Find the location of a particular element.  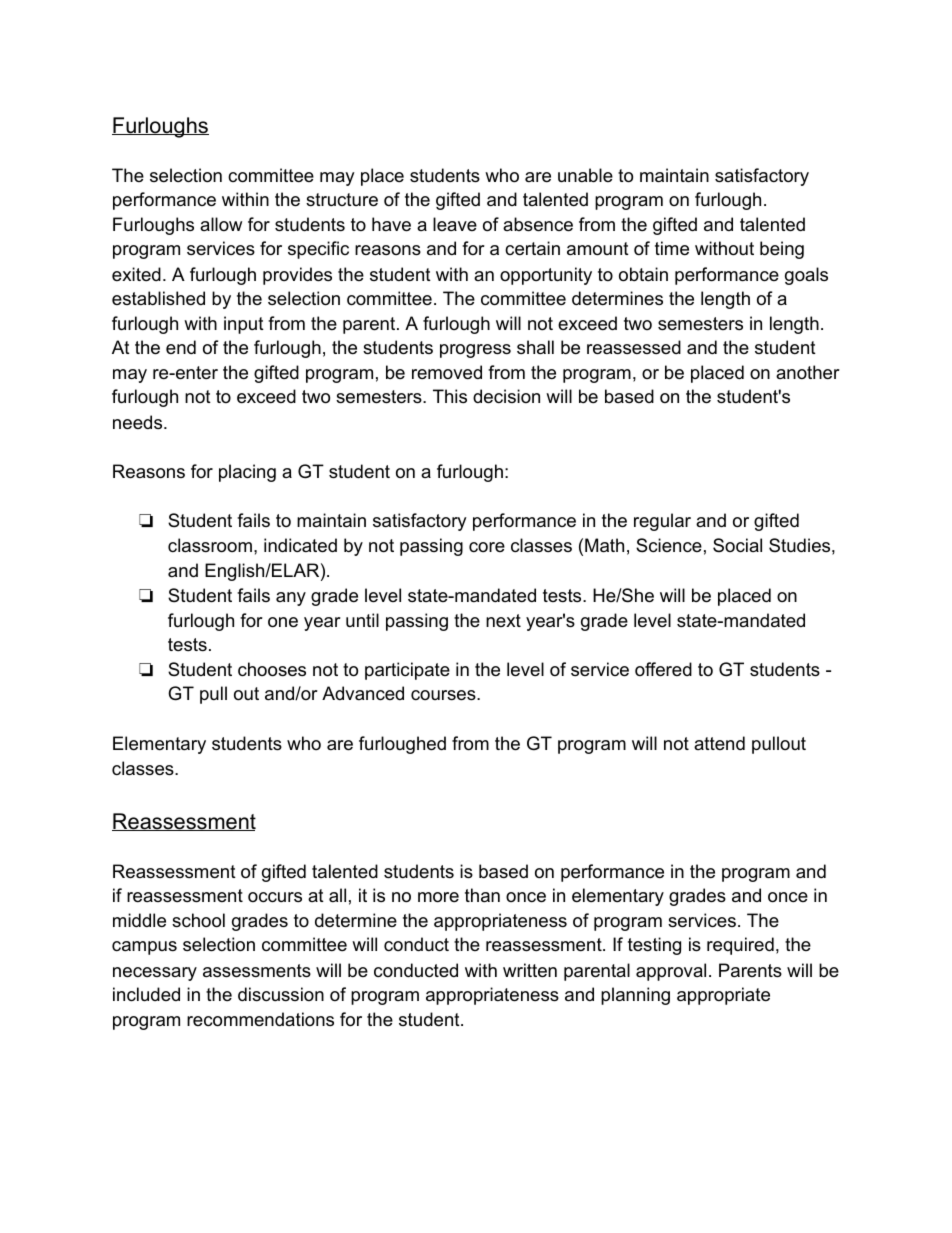

attend is located at coordinates (719, 743).
